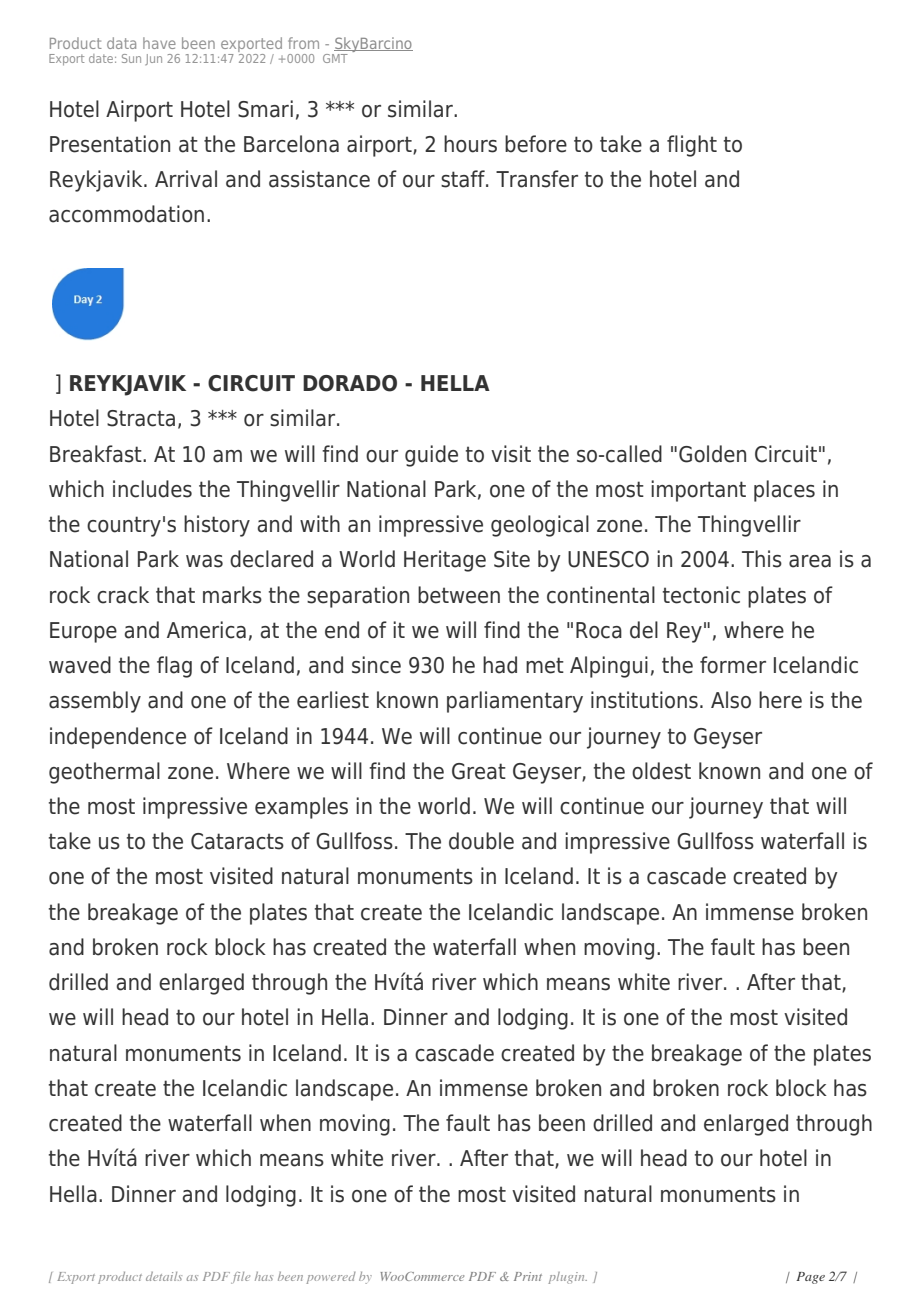 The height and width of the image is (1308, 924). Describe the element at coordinates (733, 665) in the image. I see `former` at that location.
